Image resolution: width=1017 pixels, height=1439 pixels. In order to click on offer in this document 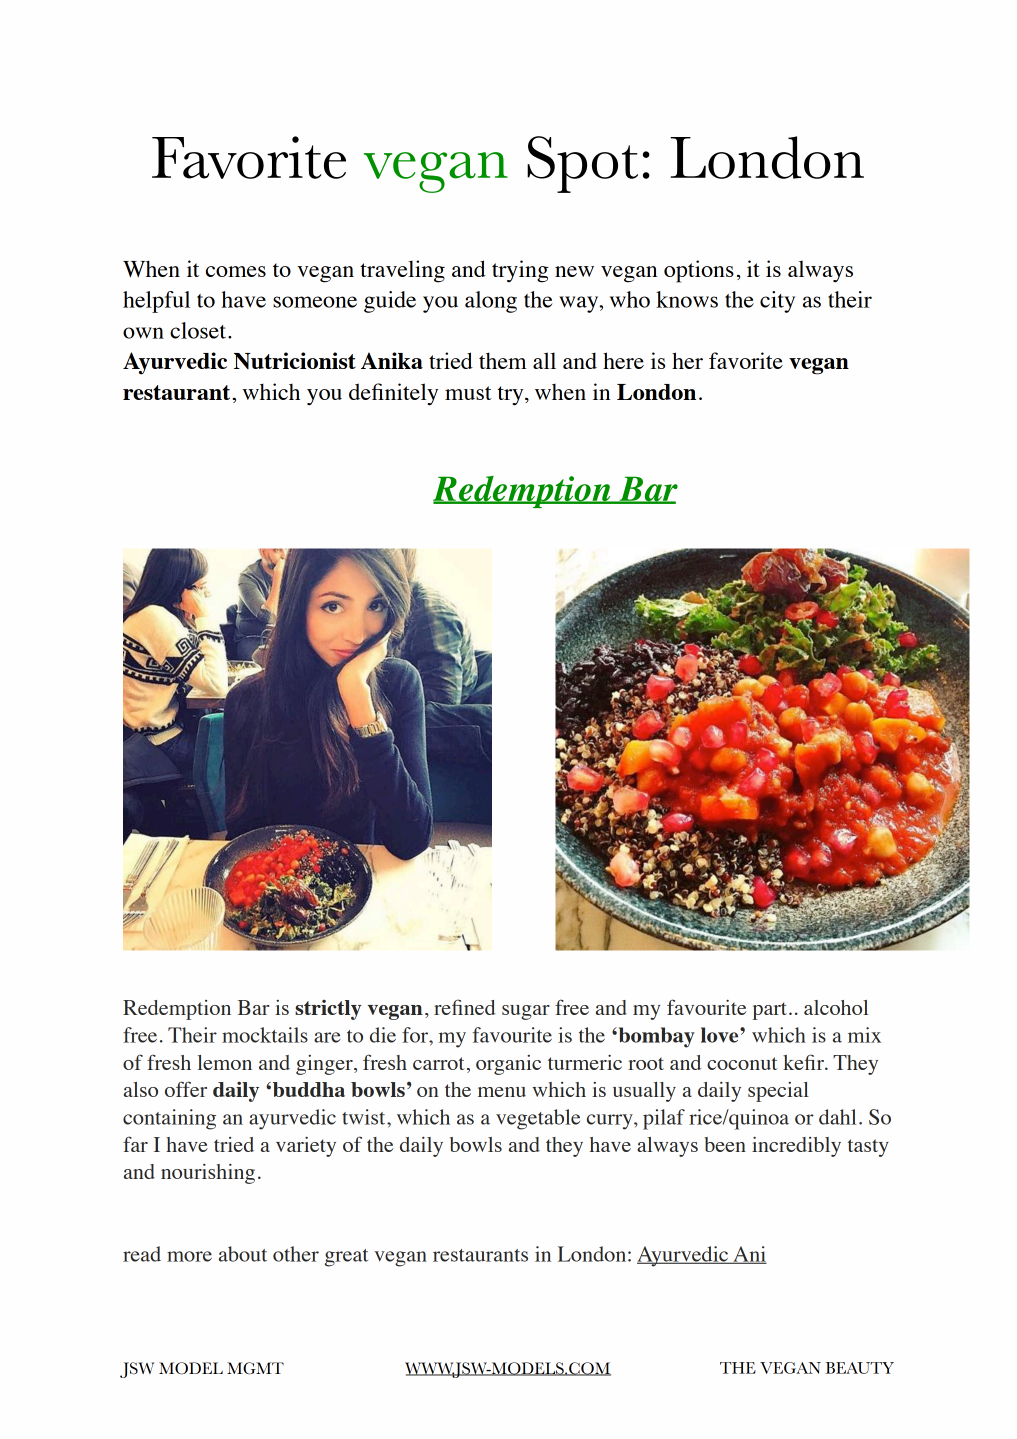, I will do `click(186, 1089)`.
